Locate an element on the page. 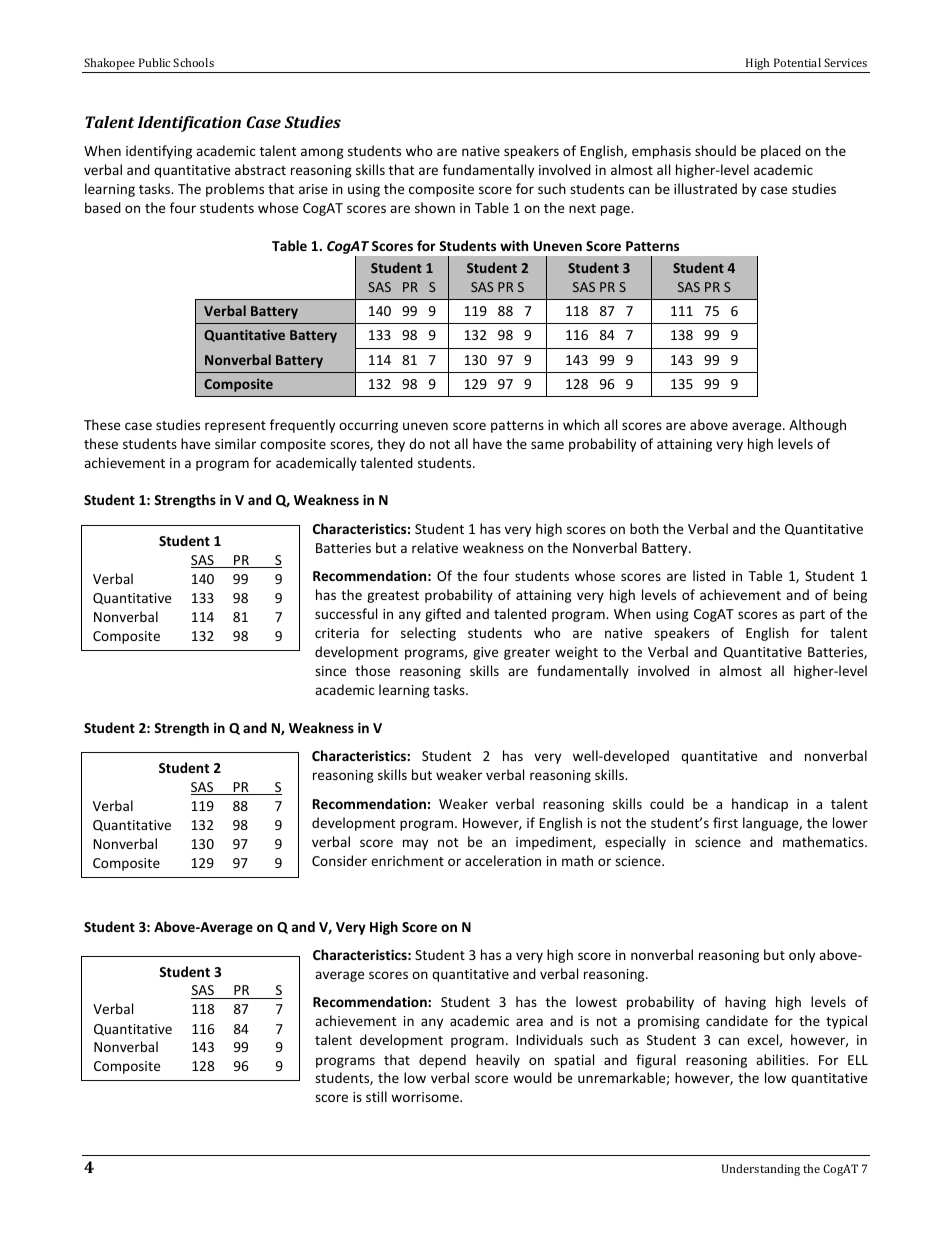 The width and height of the image is (952, 1233). same is located at coordinates (547, 445).
